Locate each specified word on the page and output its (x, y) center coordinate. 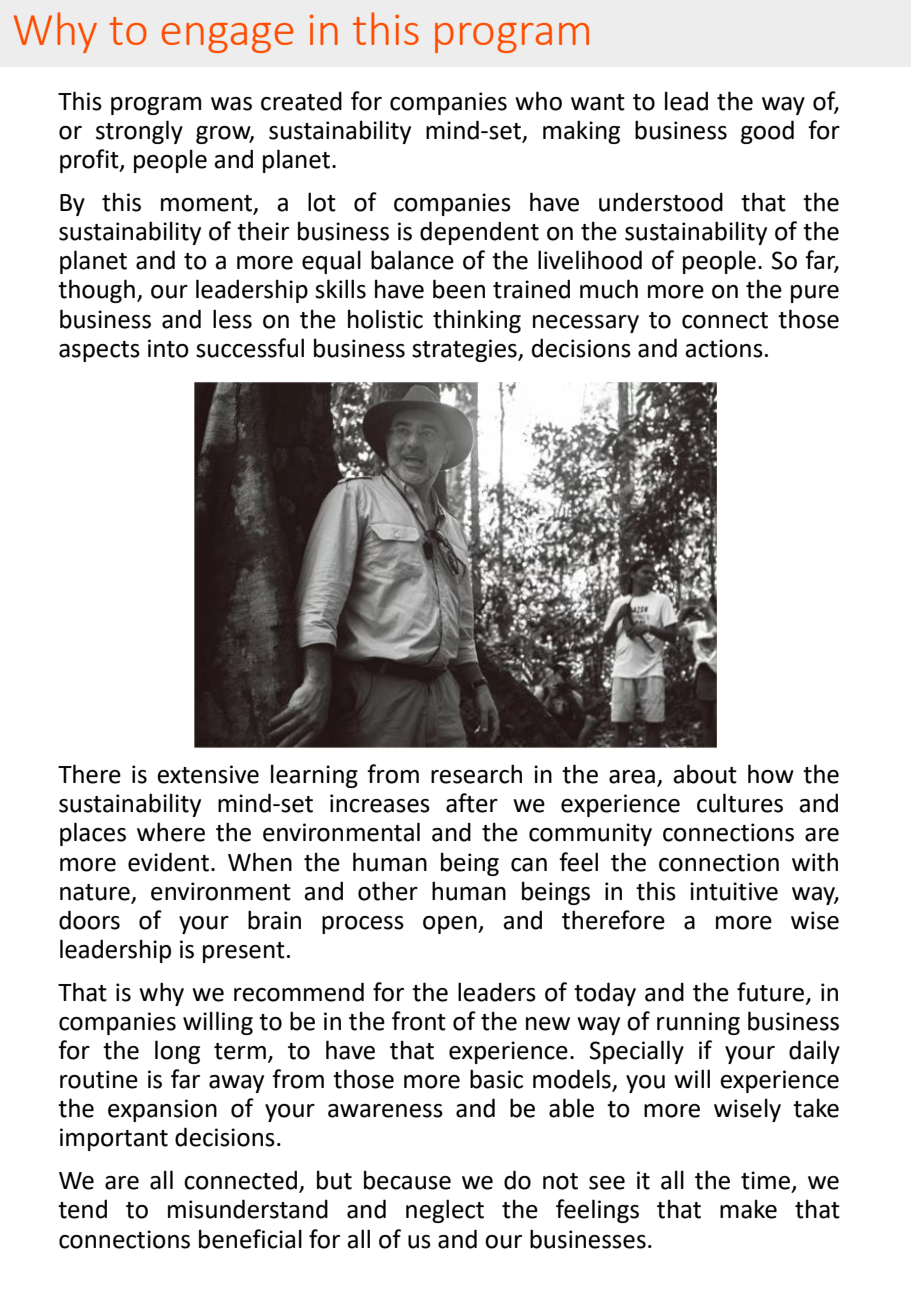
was (231, 104)
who (538, 101)
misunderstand (248, 1209)
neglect (445, 1211)
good (767, 132)
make (748, 1209)
